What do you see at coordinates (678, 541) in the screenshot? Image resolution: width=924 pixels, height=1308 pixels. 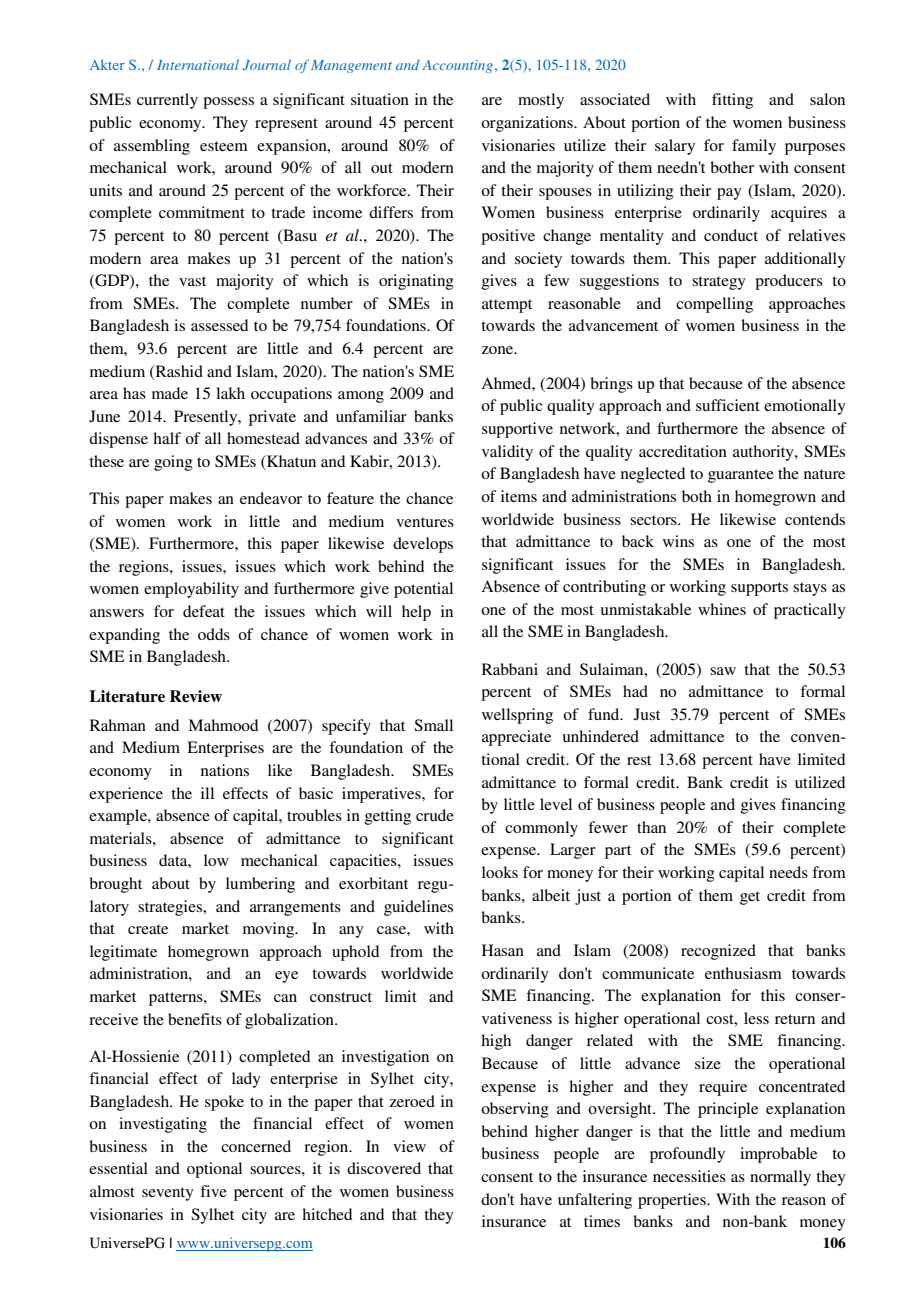 I see `wins` at bounding box center [678, 541].
